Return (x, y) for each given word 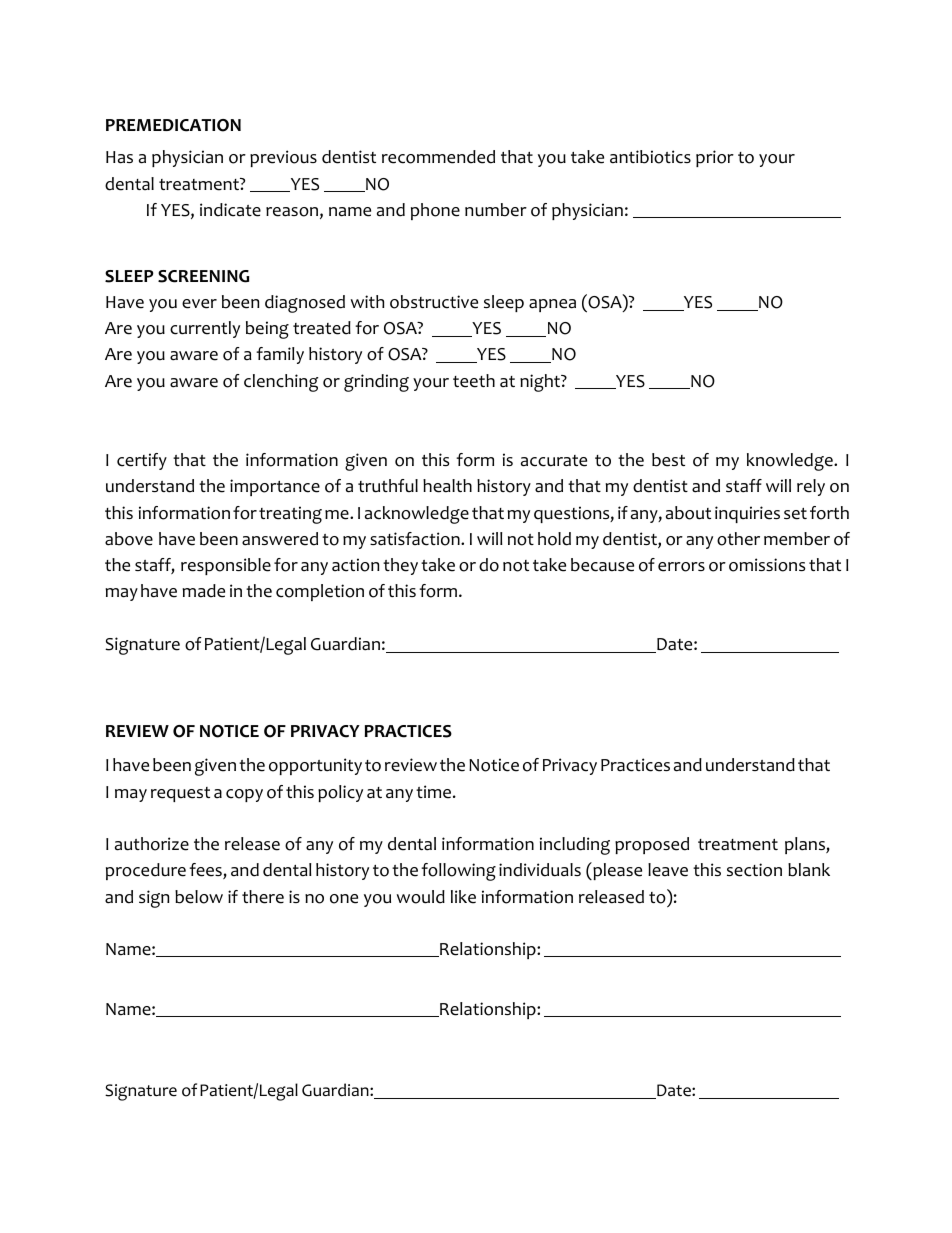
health (447, 486)
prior (715, 158)
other (738, 539)
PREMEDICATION (173, 125)
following (458, 872)
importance (275, 487)
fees (206, 871)
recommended (438, 157)
